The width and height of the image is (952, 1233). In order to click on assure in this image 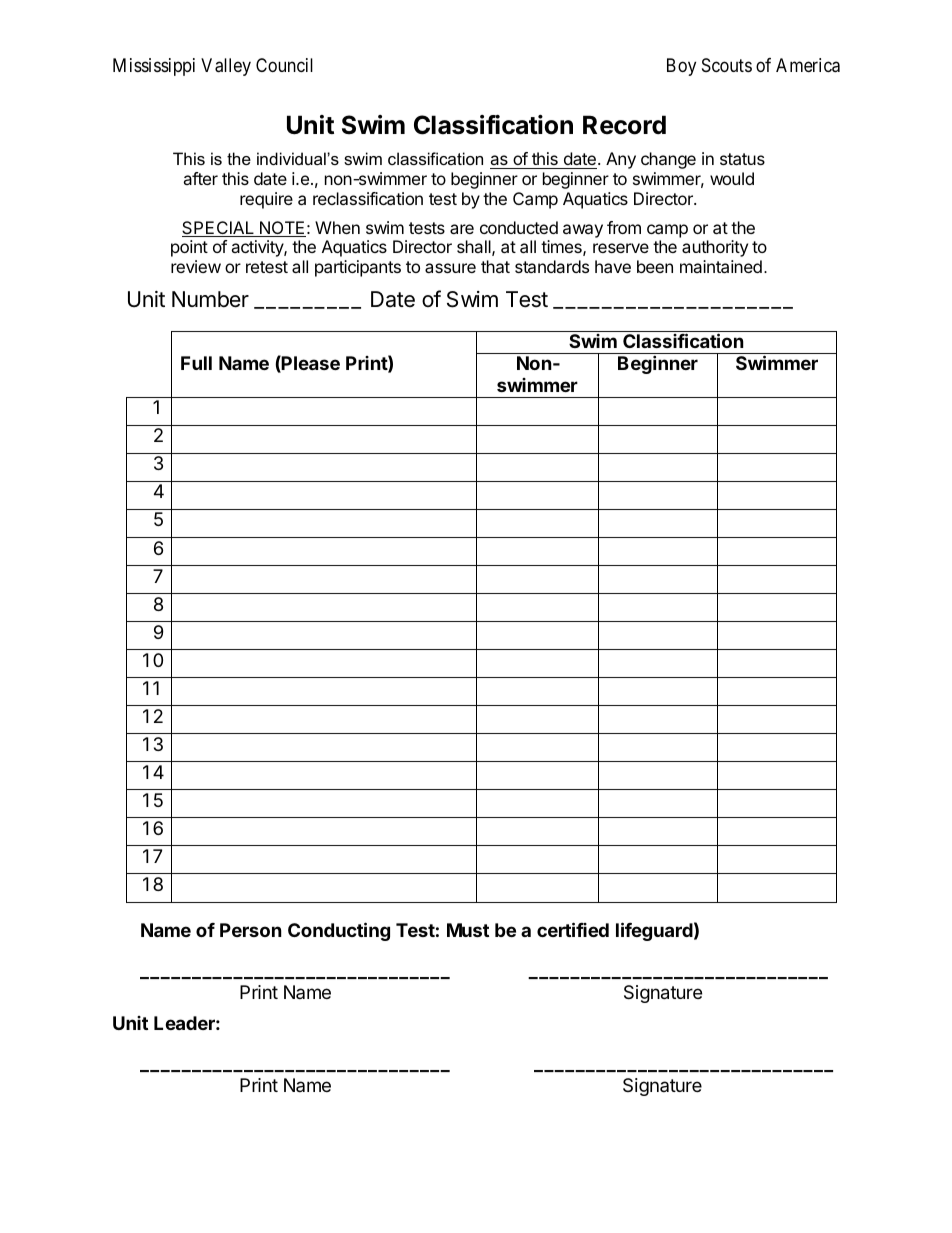, I will do `click(450, 268)`.
